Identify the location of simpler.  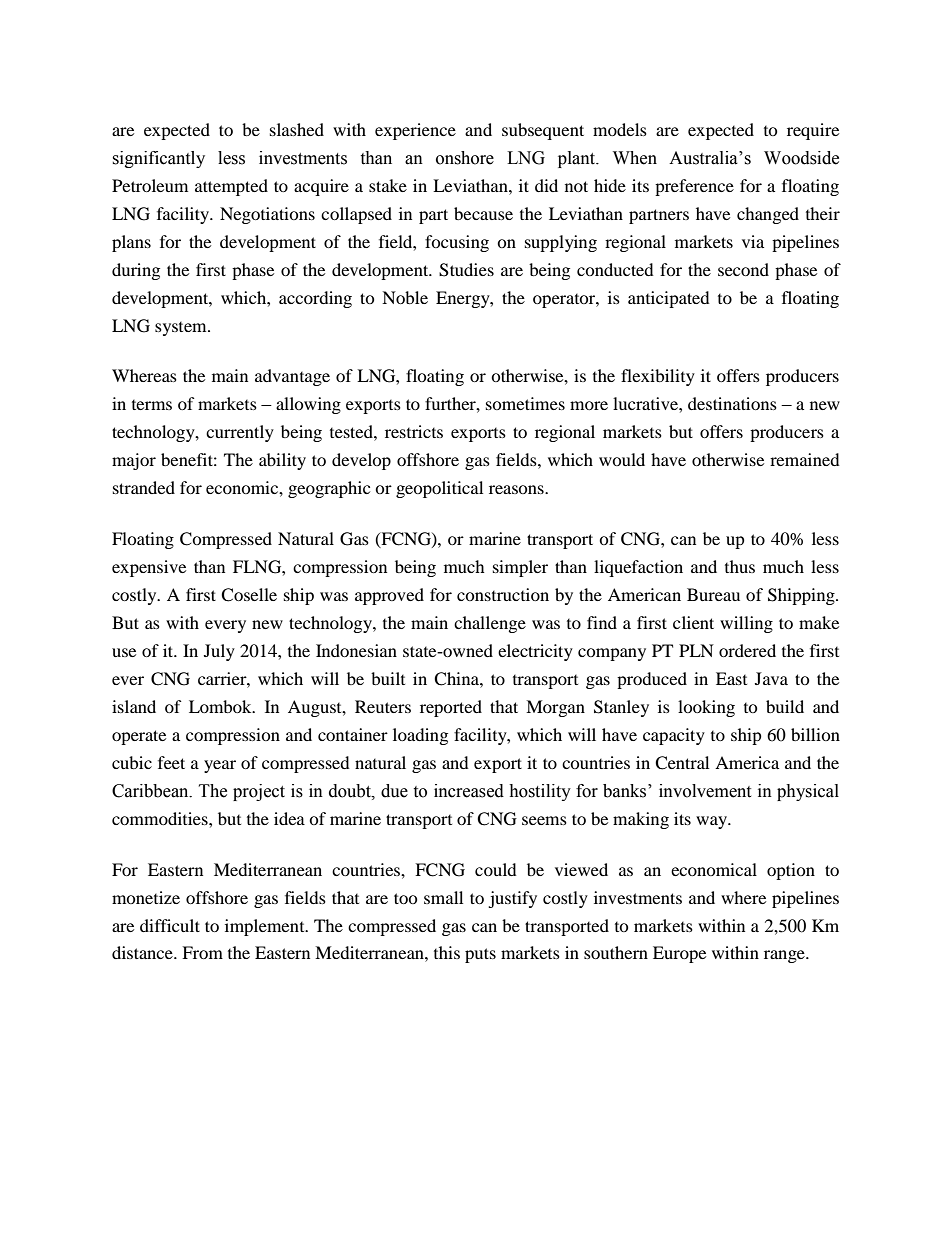
(520, 568).
